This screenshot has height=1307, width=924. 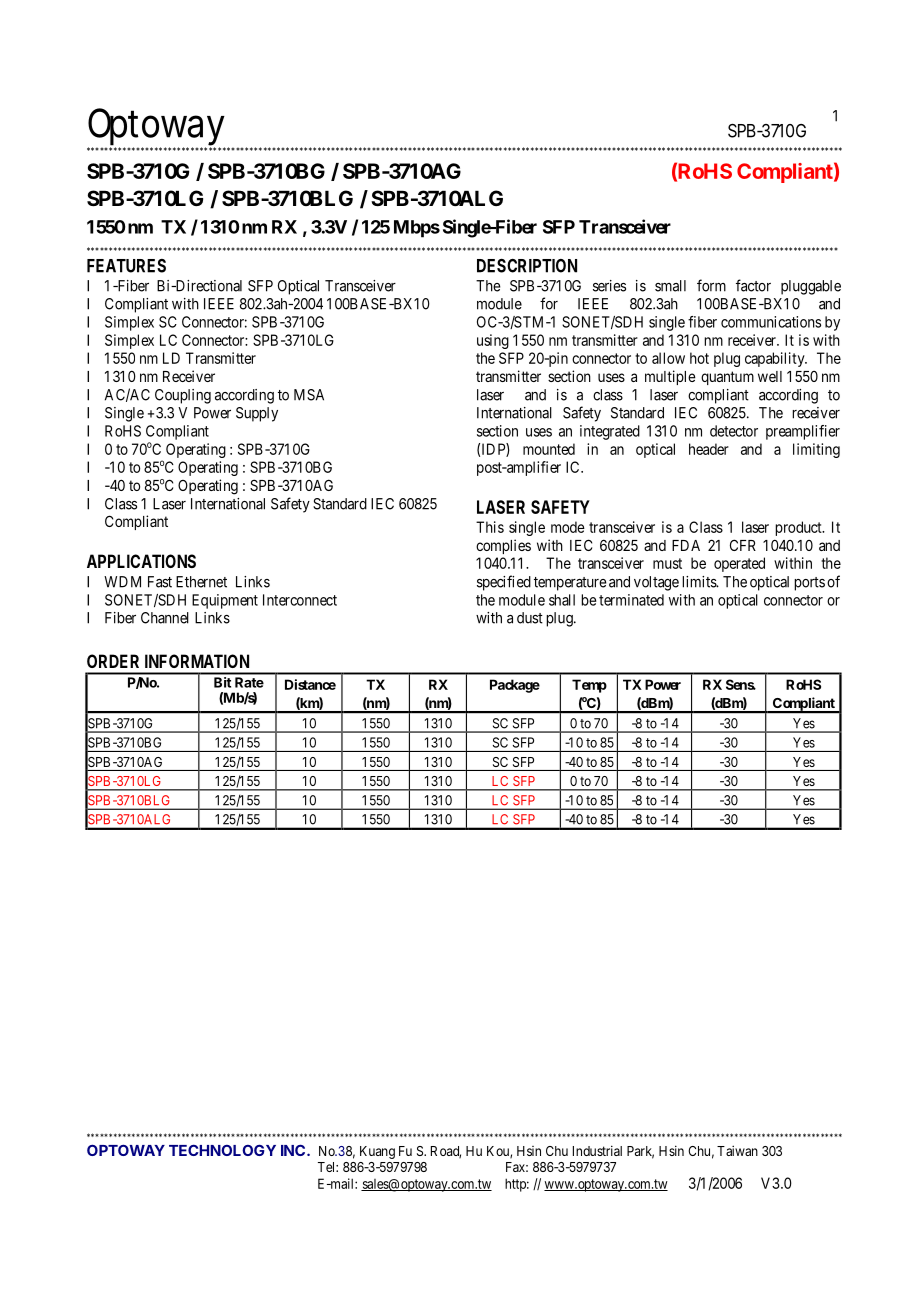 I want to click on Taiwan, so click(x=737, y=1150).
